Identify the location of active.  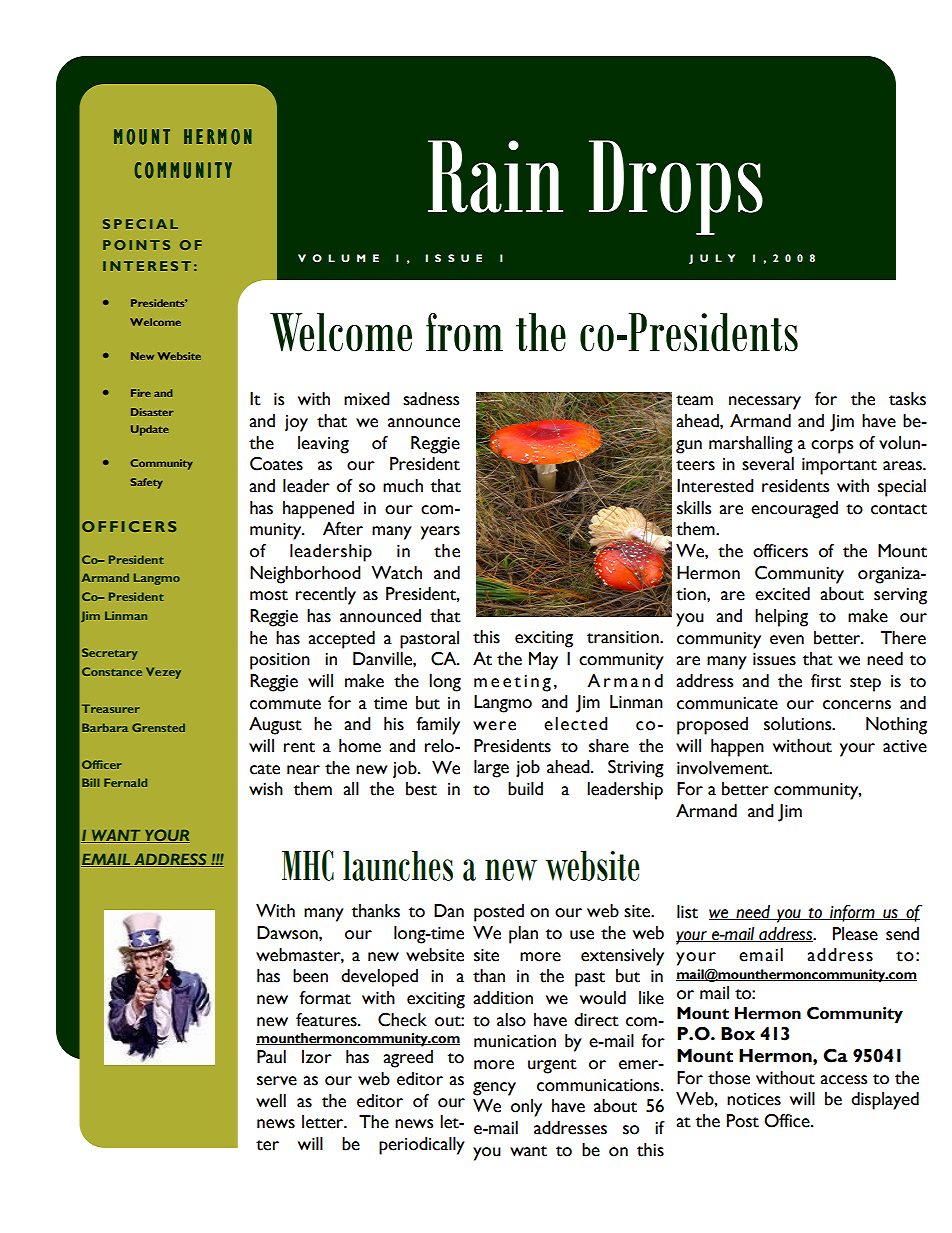
(905, 746).
